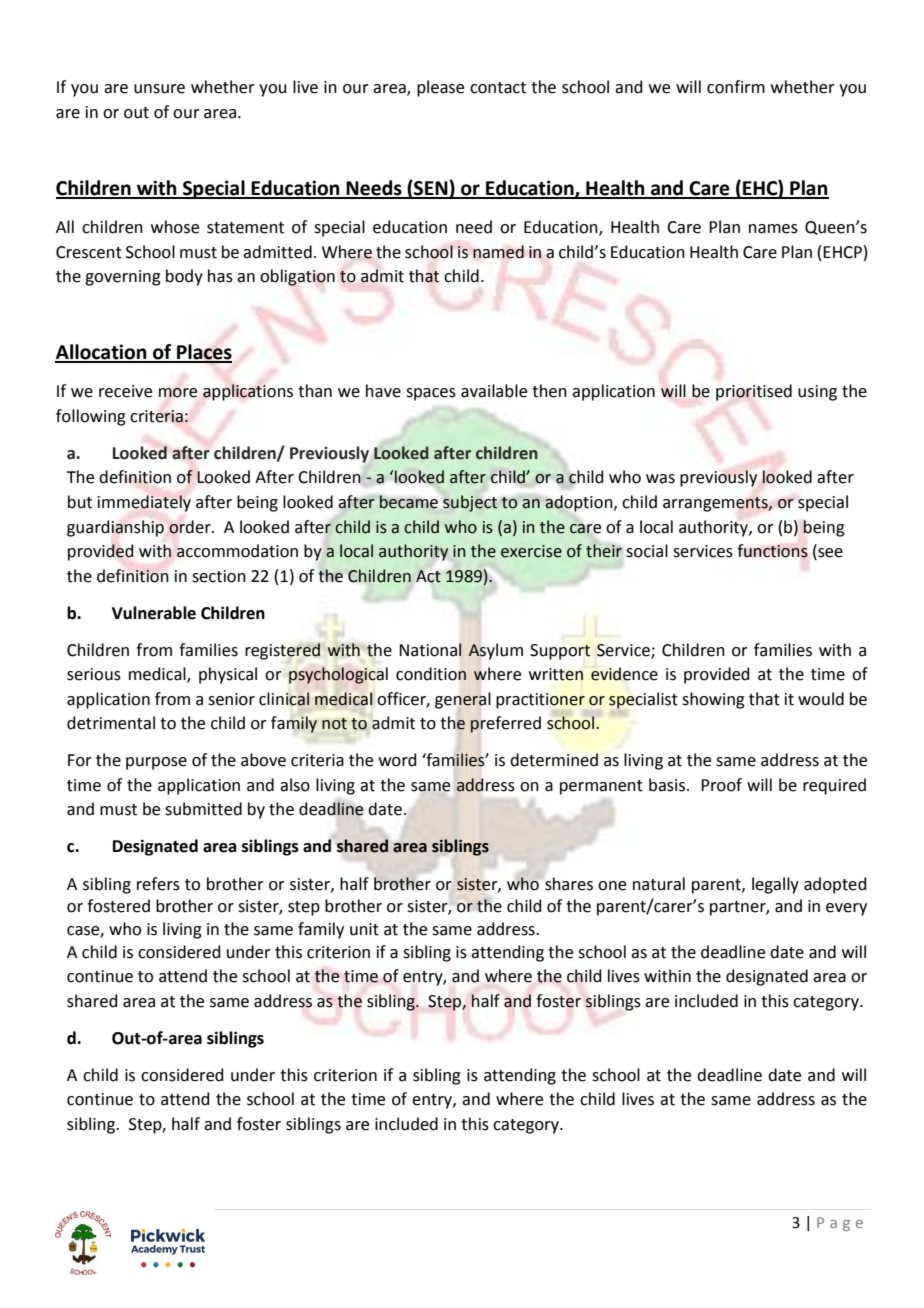  What do you see at coordinates (531, 551) in the screenshot?
I see `exercise` at bounding box center [531, 551].
